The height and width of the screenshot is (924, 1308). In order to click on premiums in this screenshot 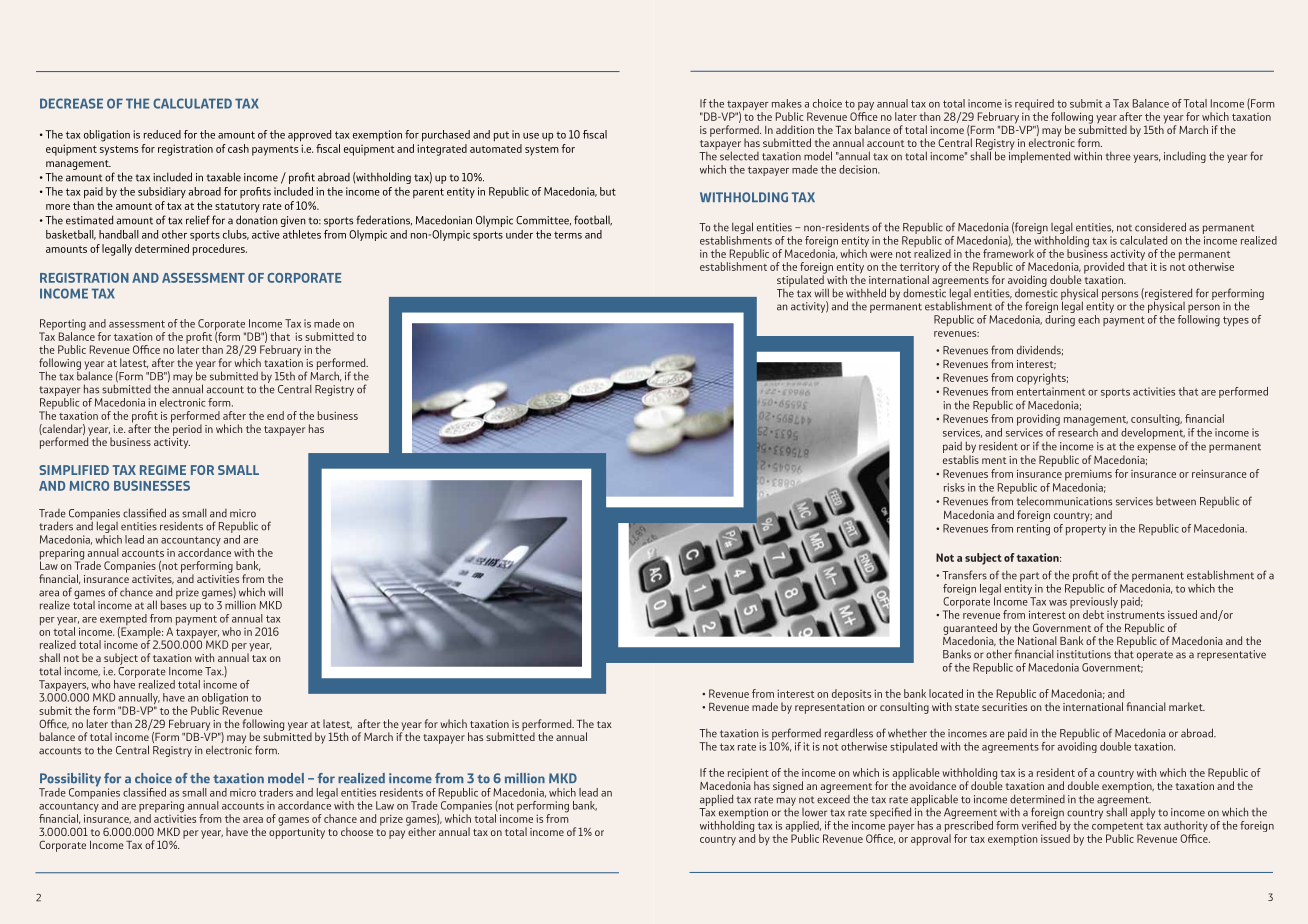, I will do `click(1088, 475)`.
